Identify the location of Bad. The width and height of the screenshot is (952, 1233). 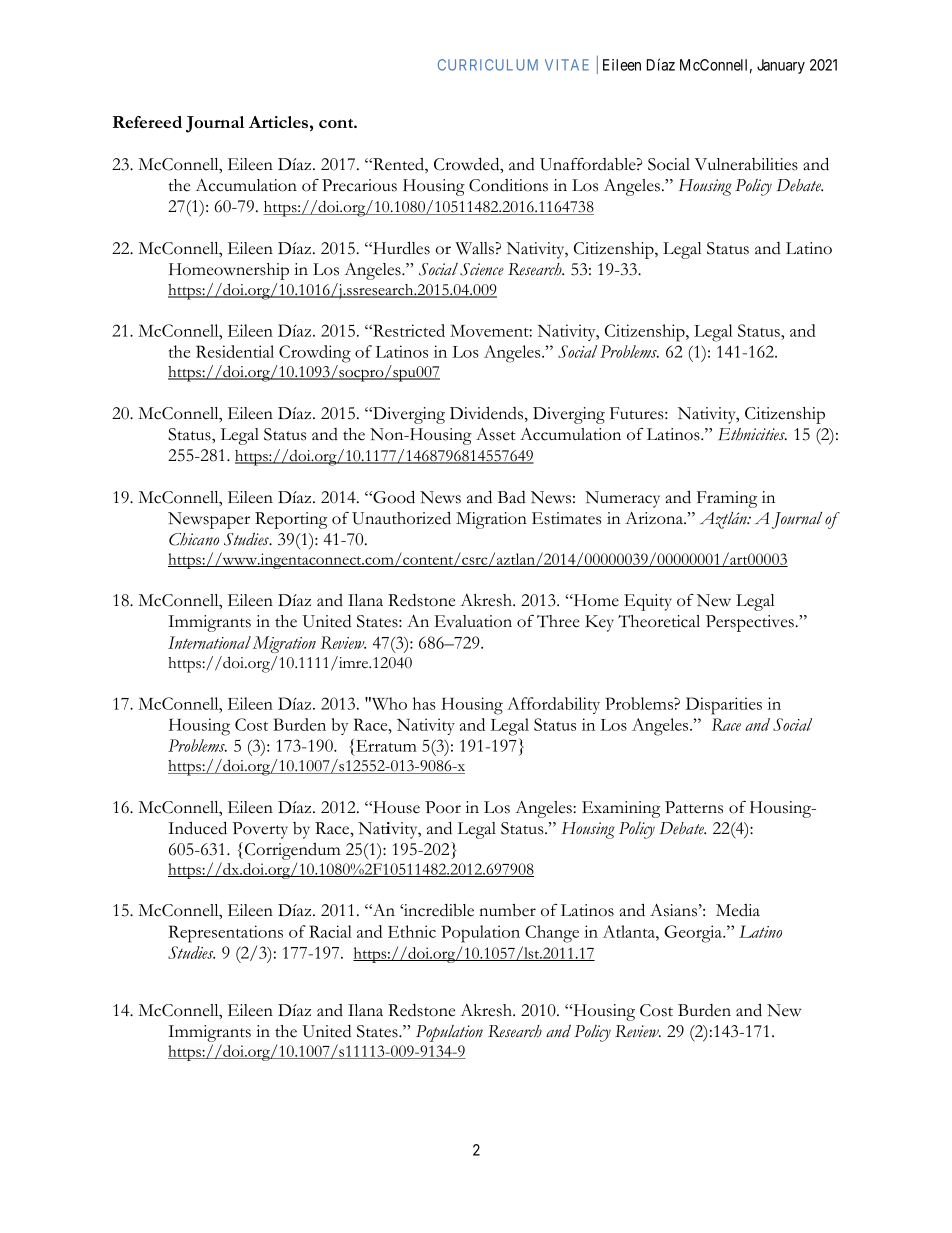
(512, 497).
